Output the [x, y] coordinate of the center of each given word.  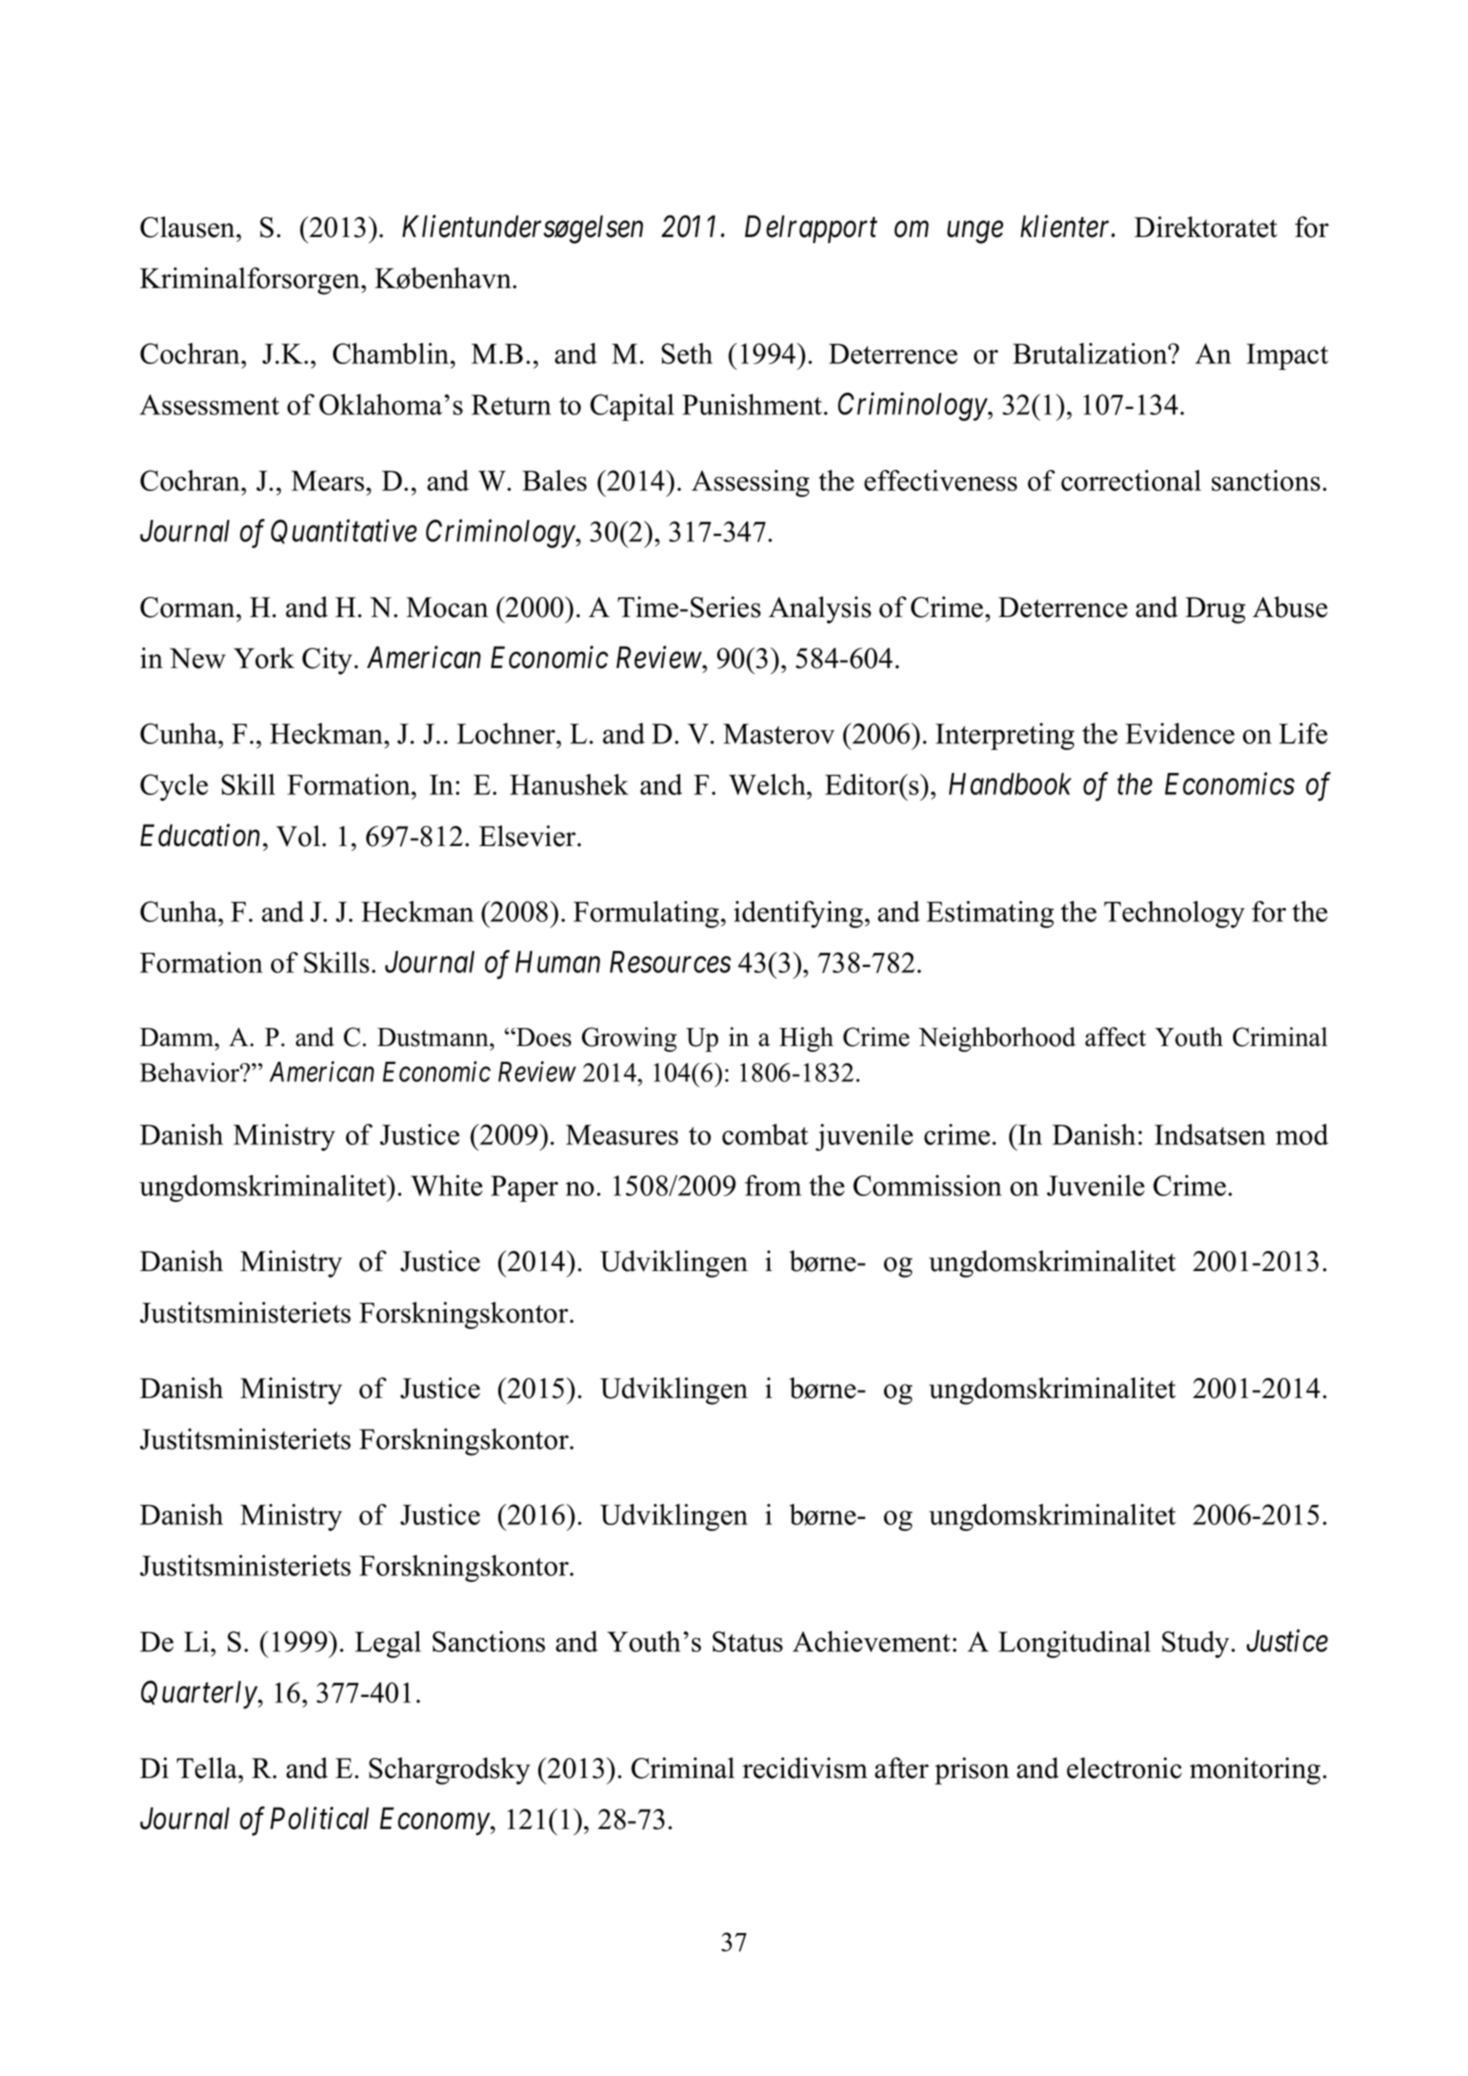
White [447, 1185]
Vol [299, 836]
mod [1302, 1134]
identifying [798, 914]
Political [319, 1818]
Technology [1174, 914]
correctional [1131, 480]
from [773, 1185]
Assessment [209, 404]
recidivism [805, 1768]
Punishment [753, 404]
